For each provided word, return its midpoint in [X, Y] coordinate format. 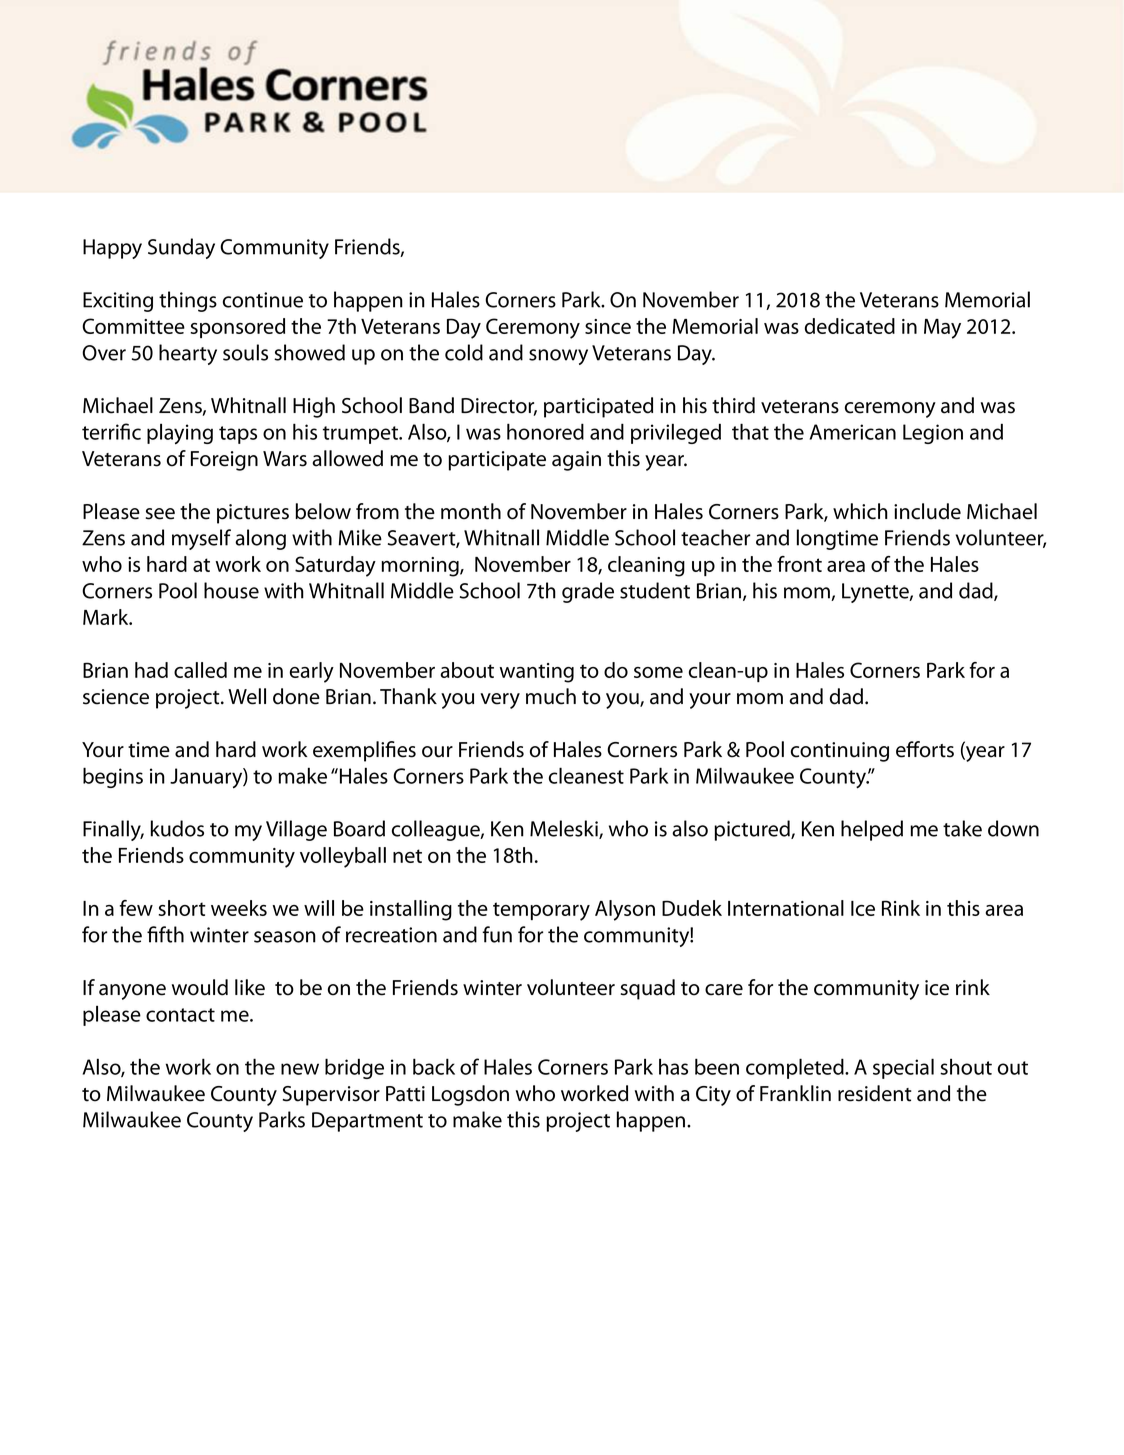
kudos [177, 828]
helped [872, 830]
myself [201, 539]
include [927, 511]
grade [588, 592]
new [300, 1069]
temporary [541, 911]
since [608, 326]
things [188, 301]
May [942, 329]
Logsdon [470, 1095]
